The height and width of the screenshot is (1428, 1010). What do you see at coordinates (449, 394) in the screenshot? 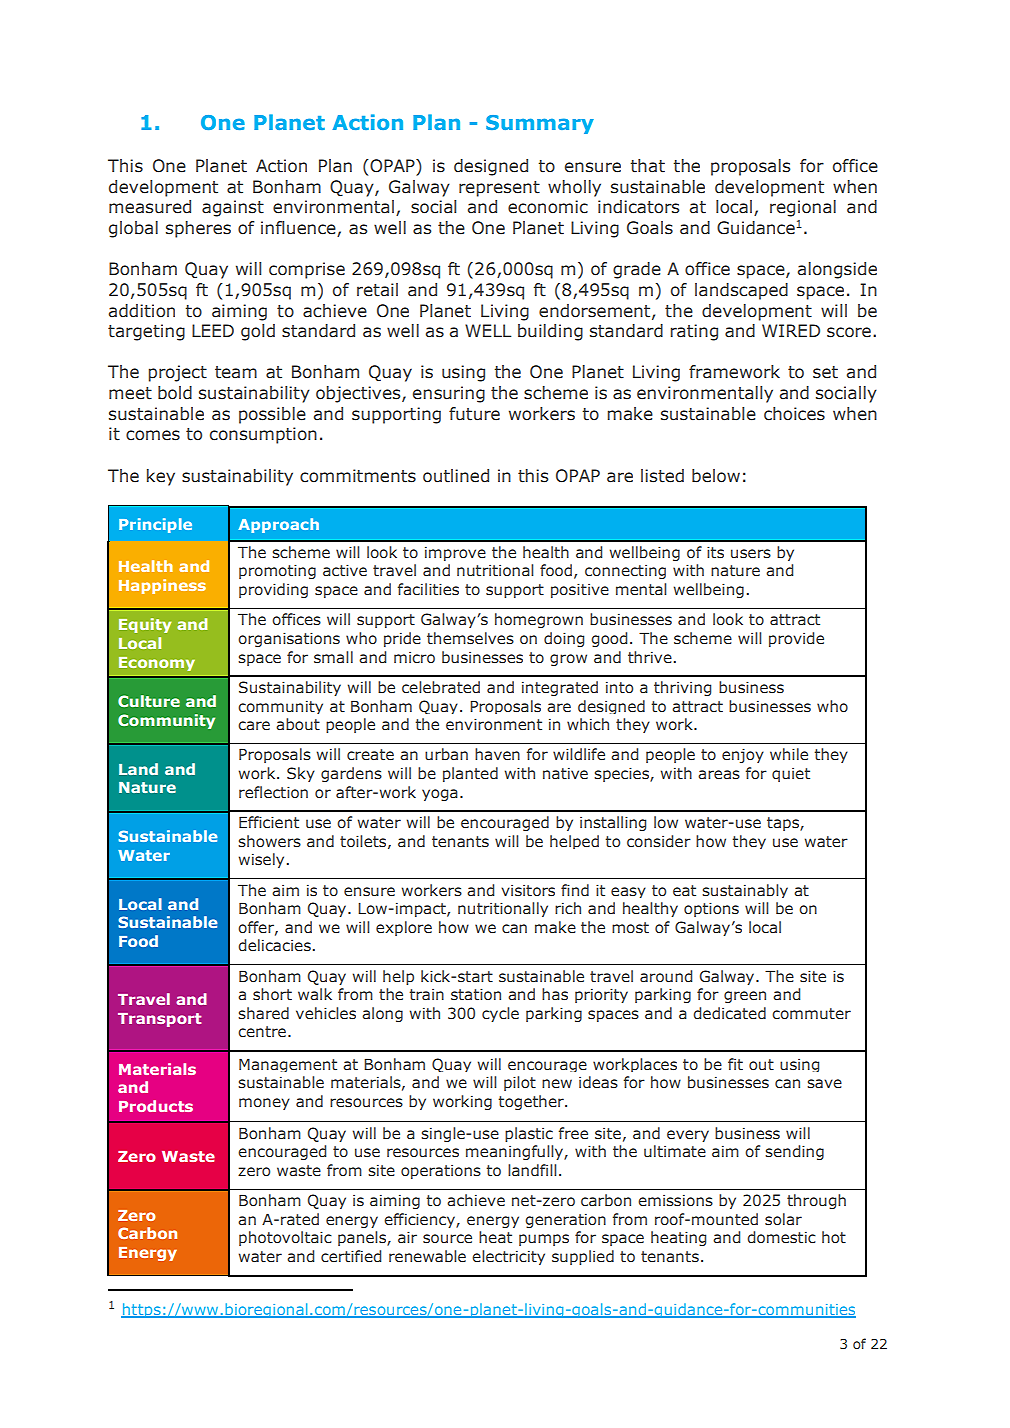
I see `ensuring` at bounding box center [449, 394].
